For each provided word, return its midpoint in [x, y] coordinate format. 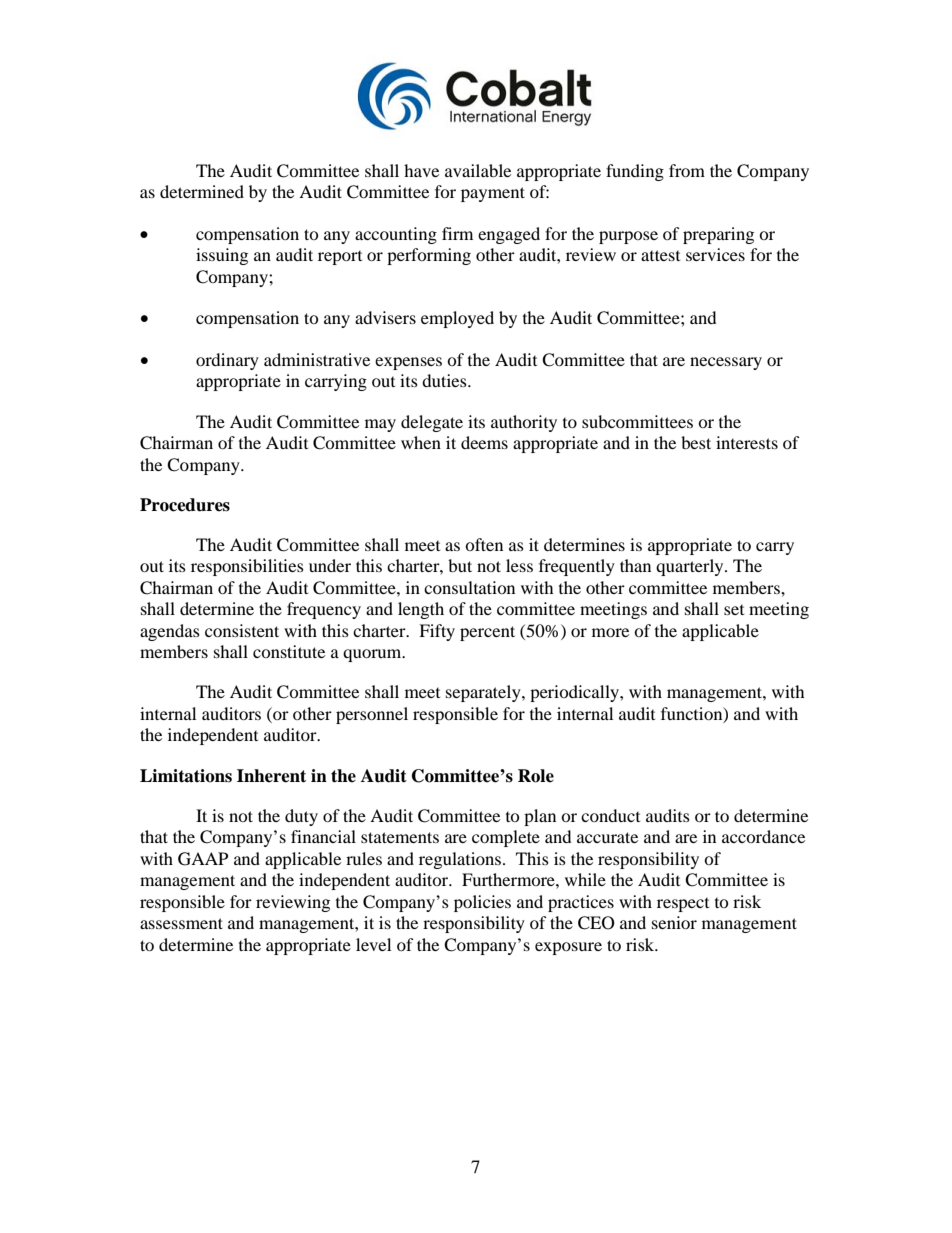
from [687, 170]
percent [487, 633]
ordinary [227, 361]
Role [536, 776]
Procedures [185, 505]
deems [484, 442]
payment [493, 194]
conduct [610, 815]
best [696, 442]
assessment [181, 923]
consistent [242, 630]
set [734, 609]
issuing [222, 256]
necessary [726, 363]
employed [457, 319]
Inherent [271, 776]
